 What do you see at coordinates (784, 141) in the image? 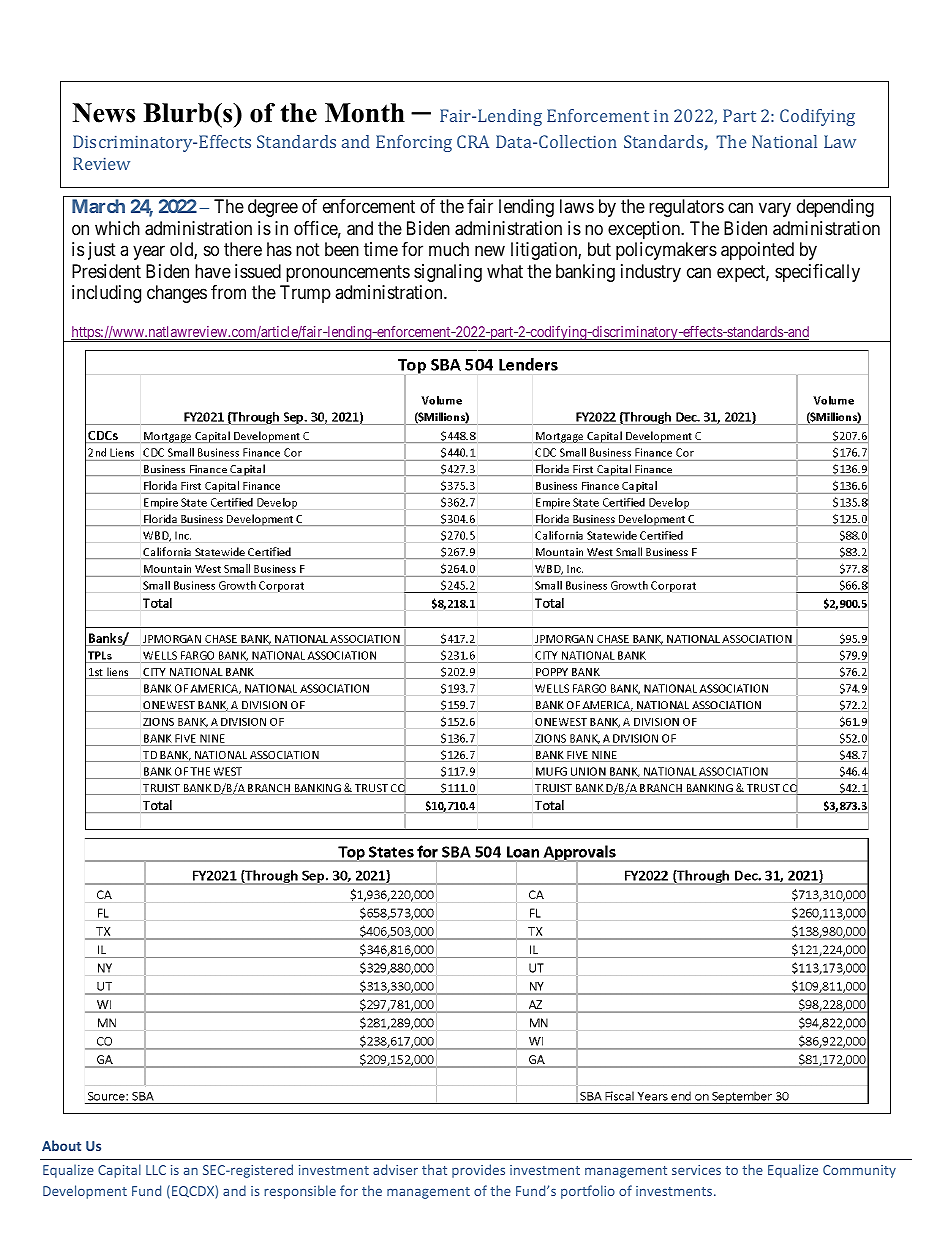
I see `National` at bounding box center [784, 141].
